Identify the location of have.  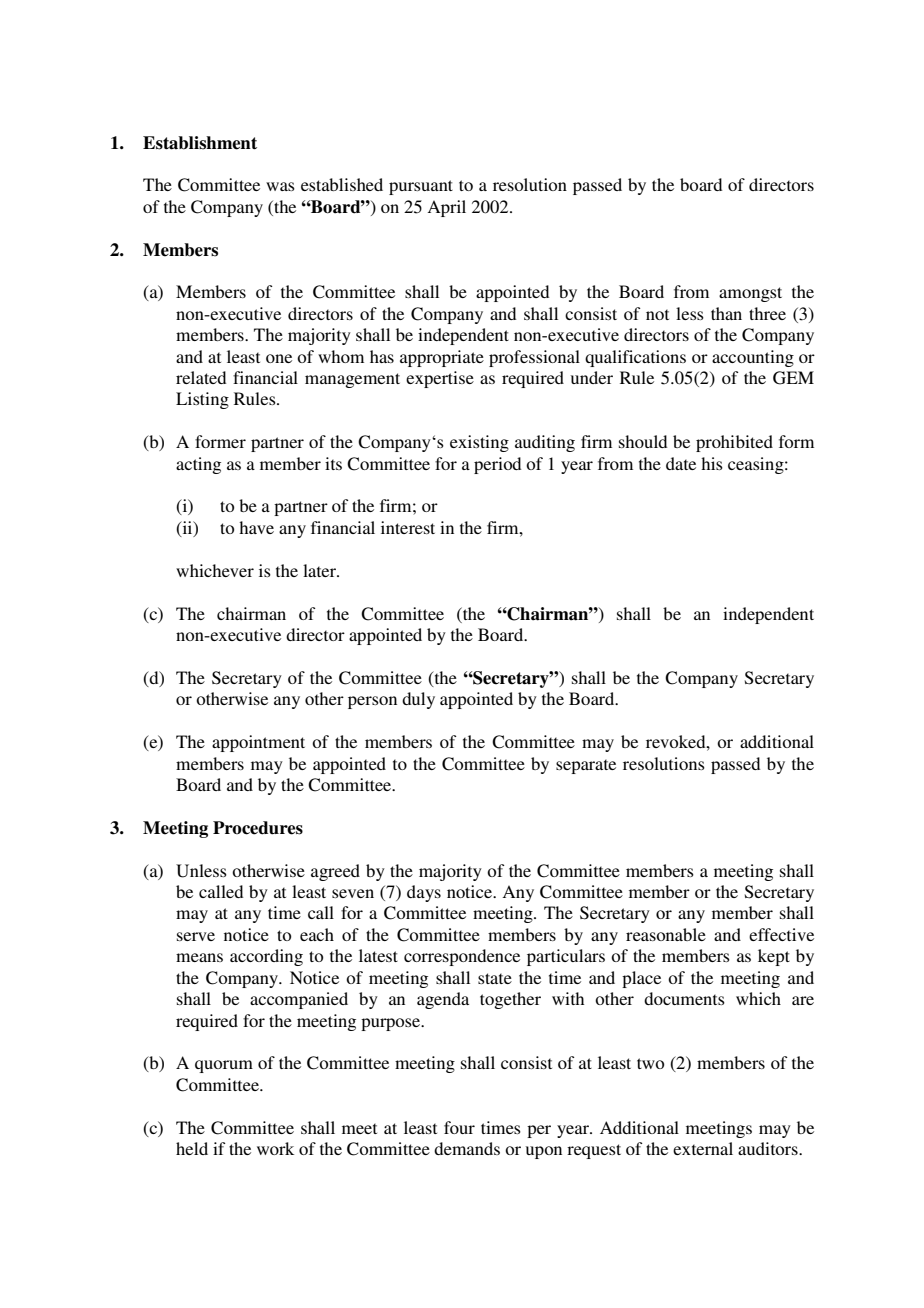
(256, 527).
